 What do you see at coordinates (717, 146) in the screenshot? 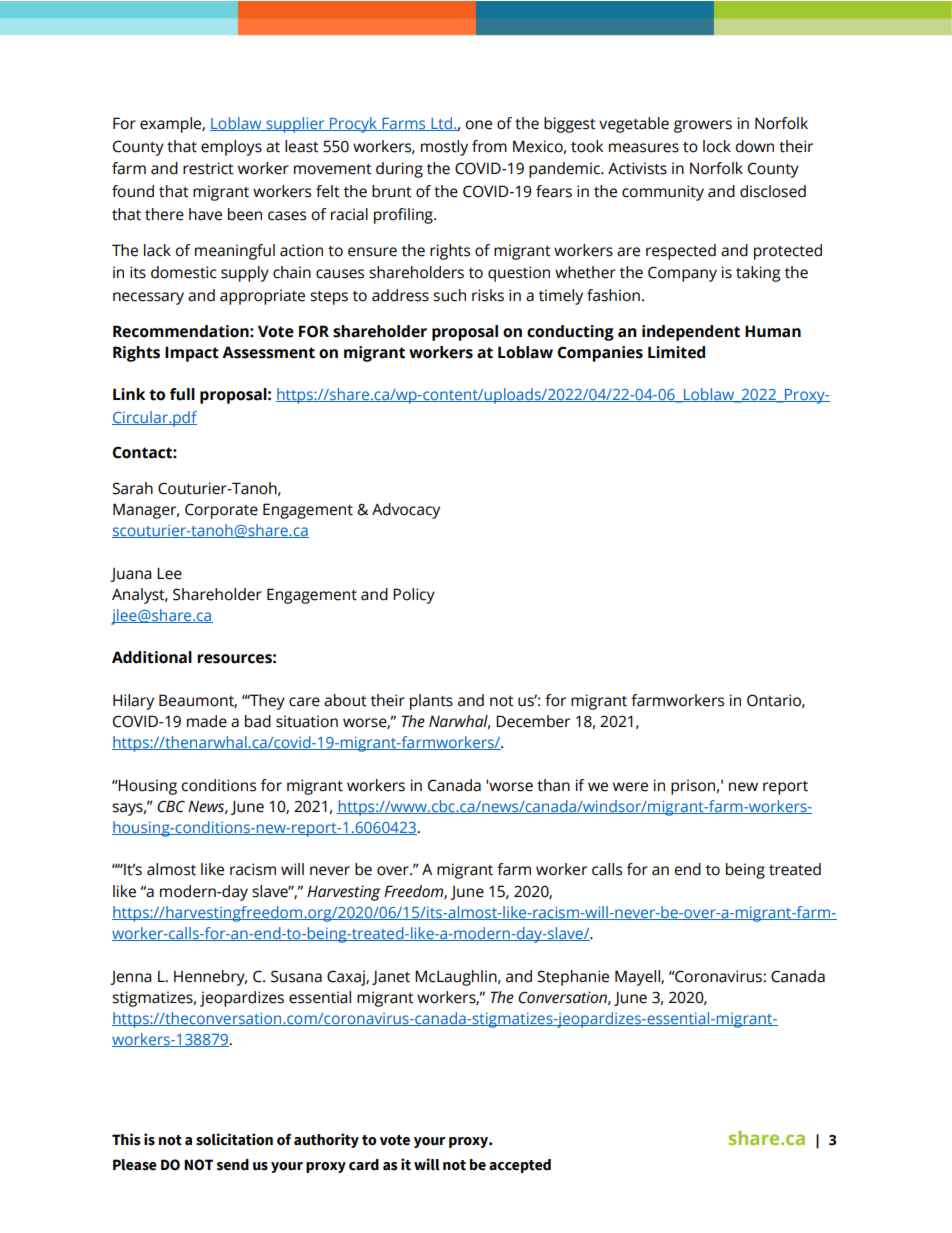
I see `lock` at bounding box center [717, 146].
